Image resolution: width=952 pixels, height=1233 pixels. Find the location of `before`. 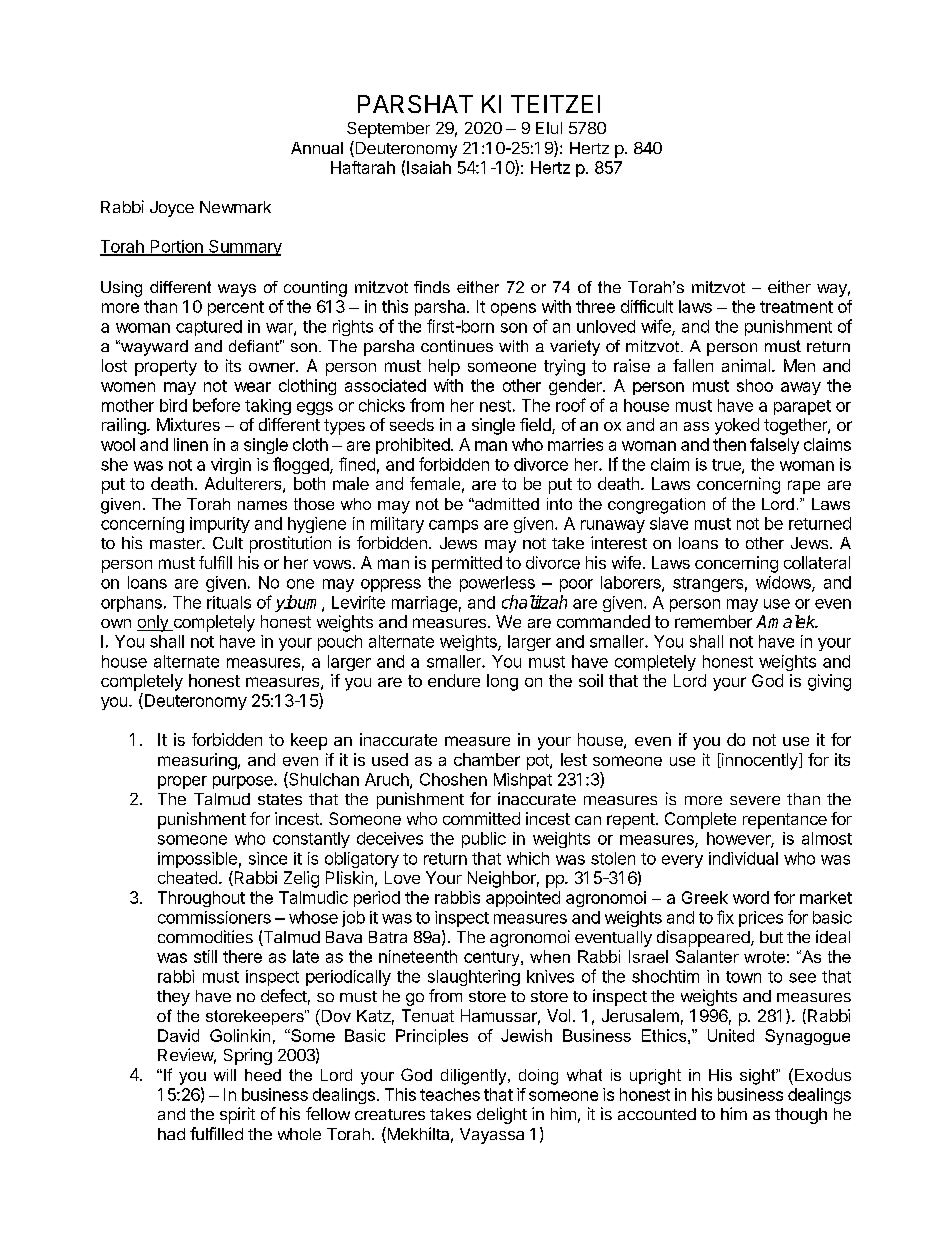

before is located at coordinates (216, 405).
